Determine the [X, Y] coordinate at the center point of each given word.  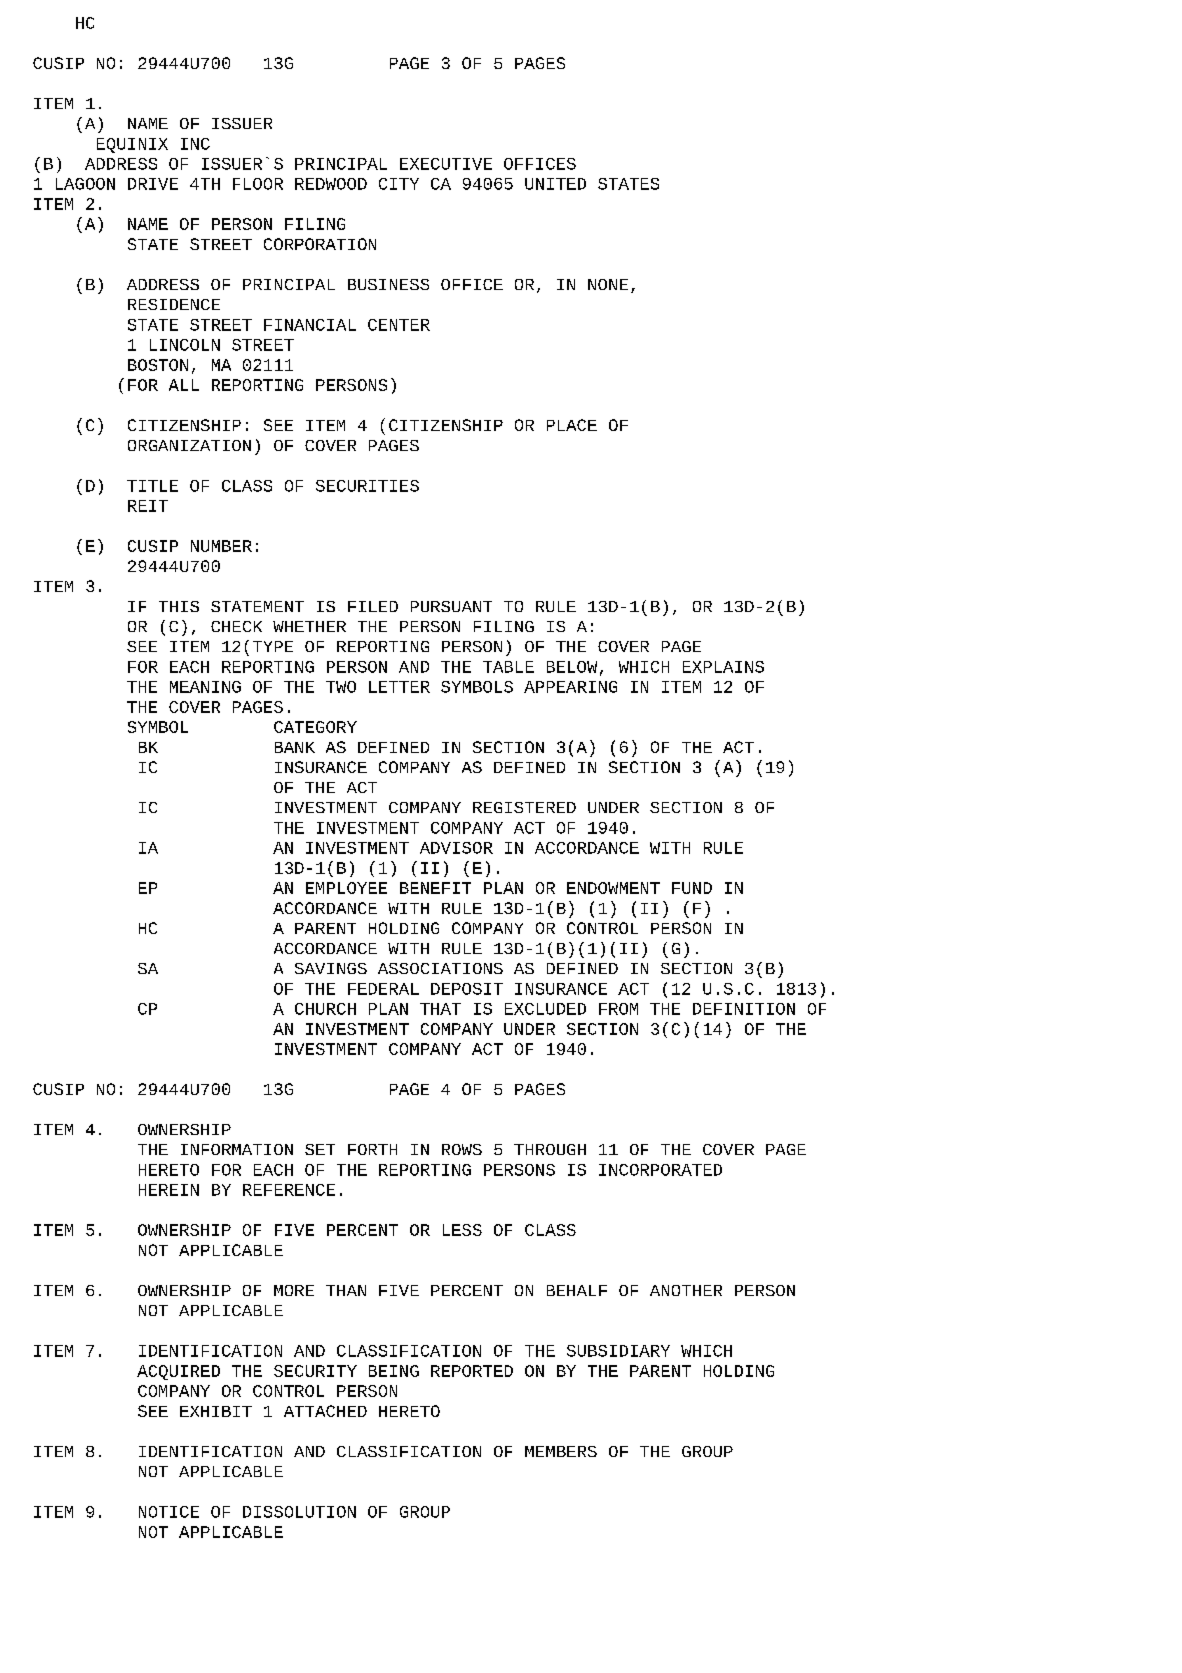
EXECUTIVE [446, 164]
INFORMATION [237, 1149]
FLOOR [258, 184]
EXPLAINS [723, 667]
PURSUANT [451, 606]
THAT [440, 1009]
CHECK [236, 626]
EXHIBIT [216, 1411]
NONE [608, 284]
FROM [618, 1009]
